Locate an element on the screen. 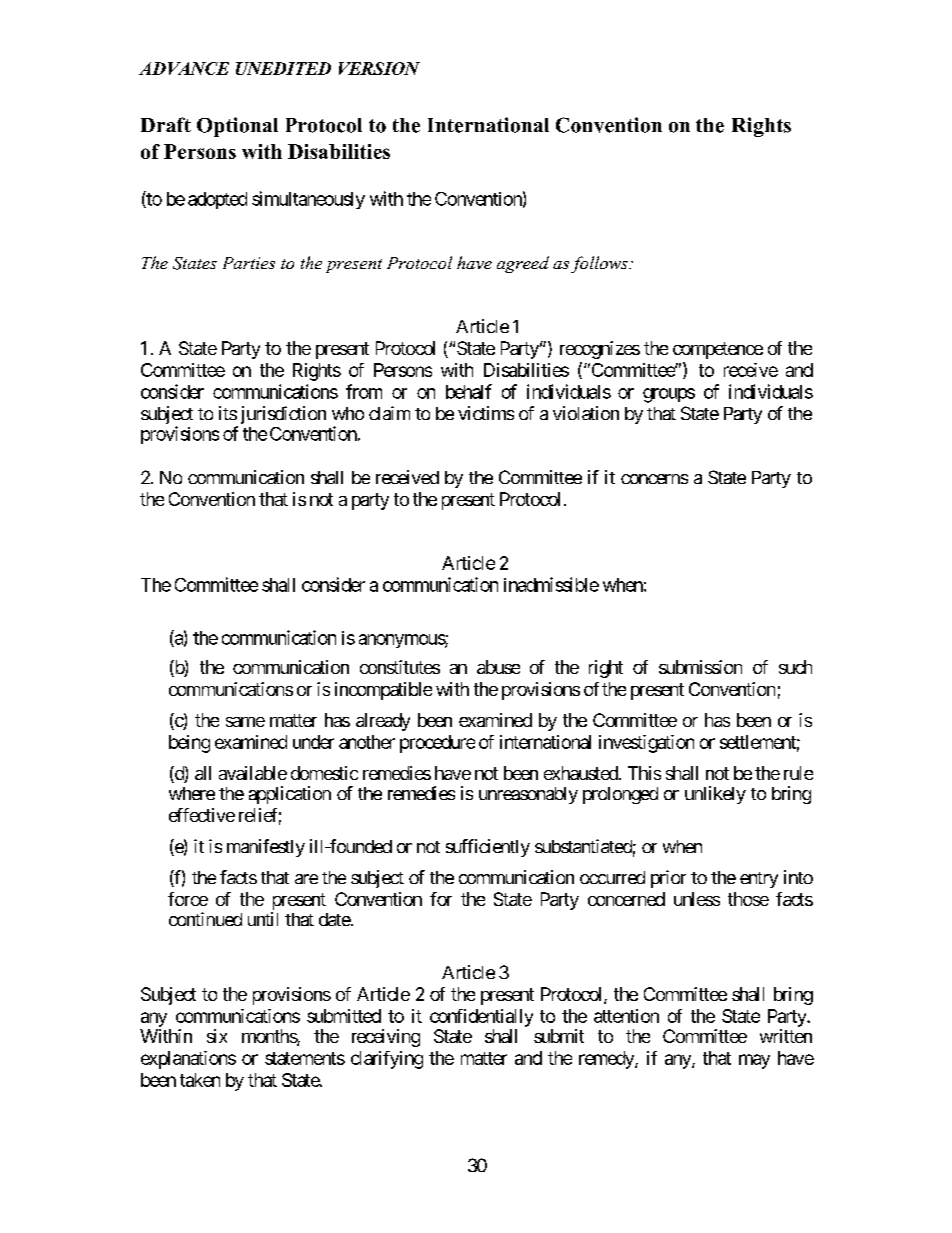 This screenshot has height=1233, width=952. Optional is located at coordinates (237, 127).
